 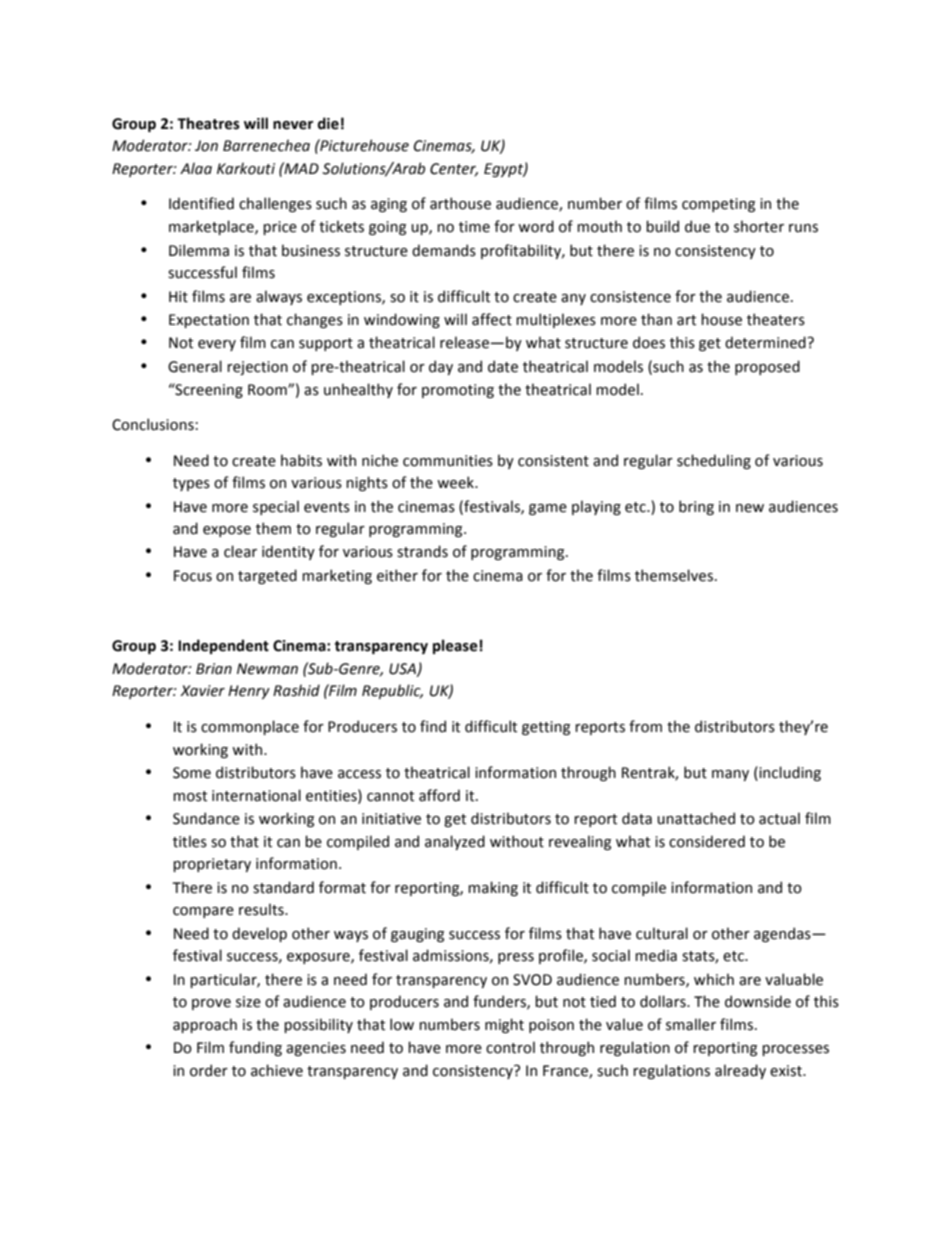 What do you see at coordinates (510, 1047) in the page?
I see `control` at bounding box center [510, 1047].
